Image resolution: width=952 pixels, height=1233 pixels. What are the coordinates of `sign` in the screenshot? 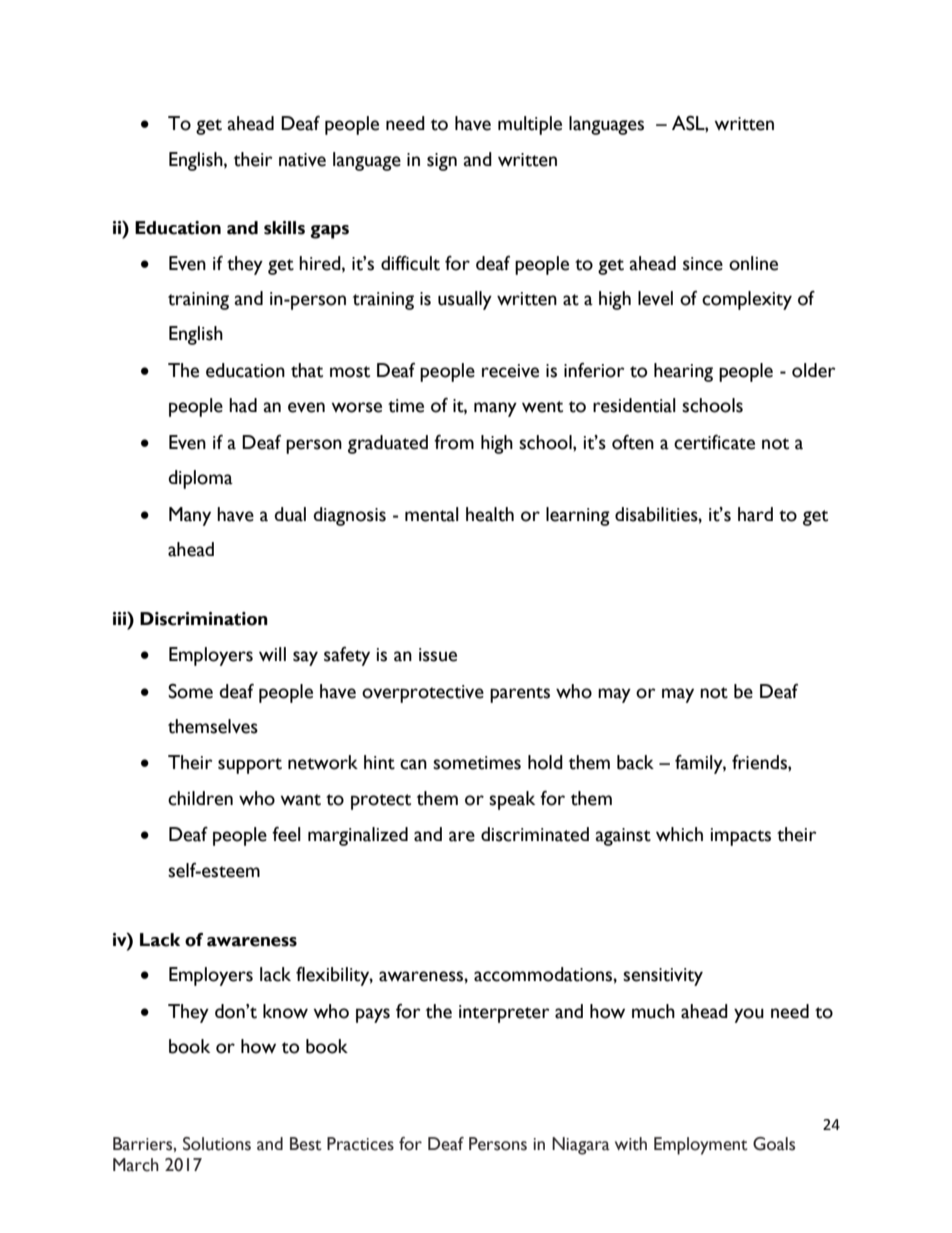 It's located at (442, 162).
